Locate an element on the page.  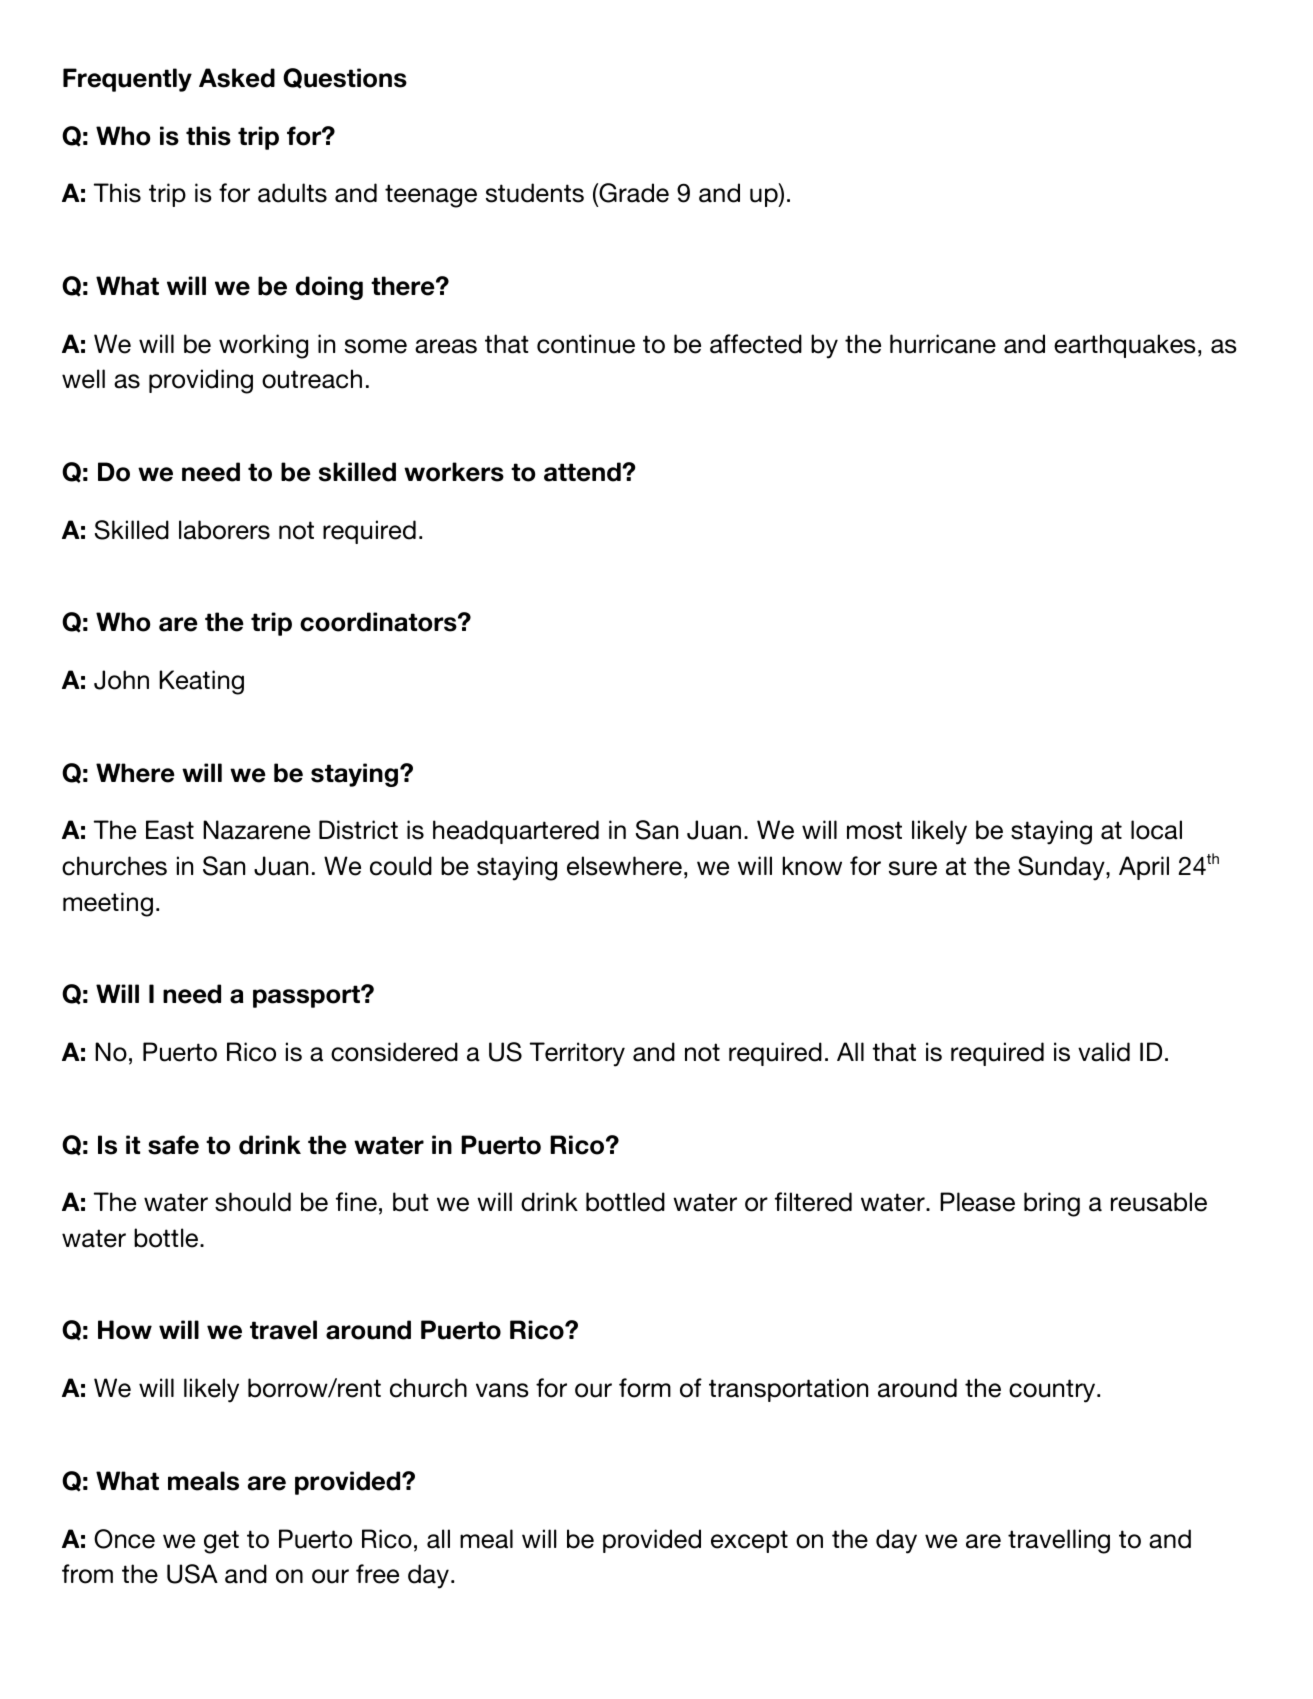
get is located at coordinates (221, 1542).
